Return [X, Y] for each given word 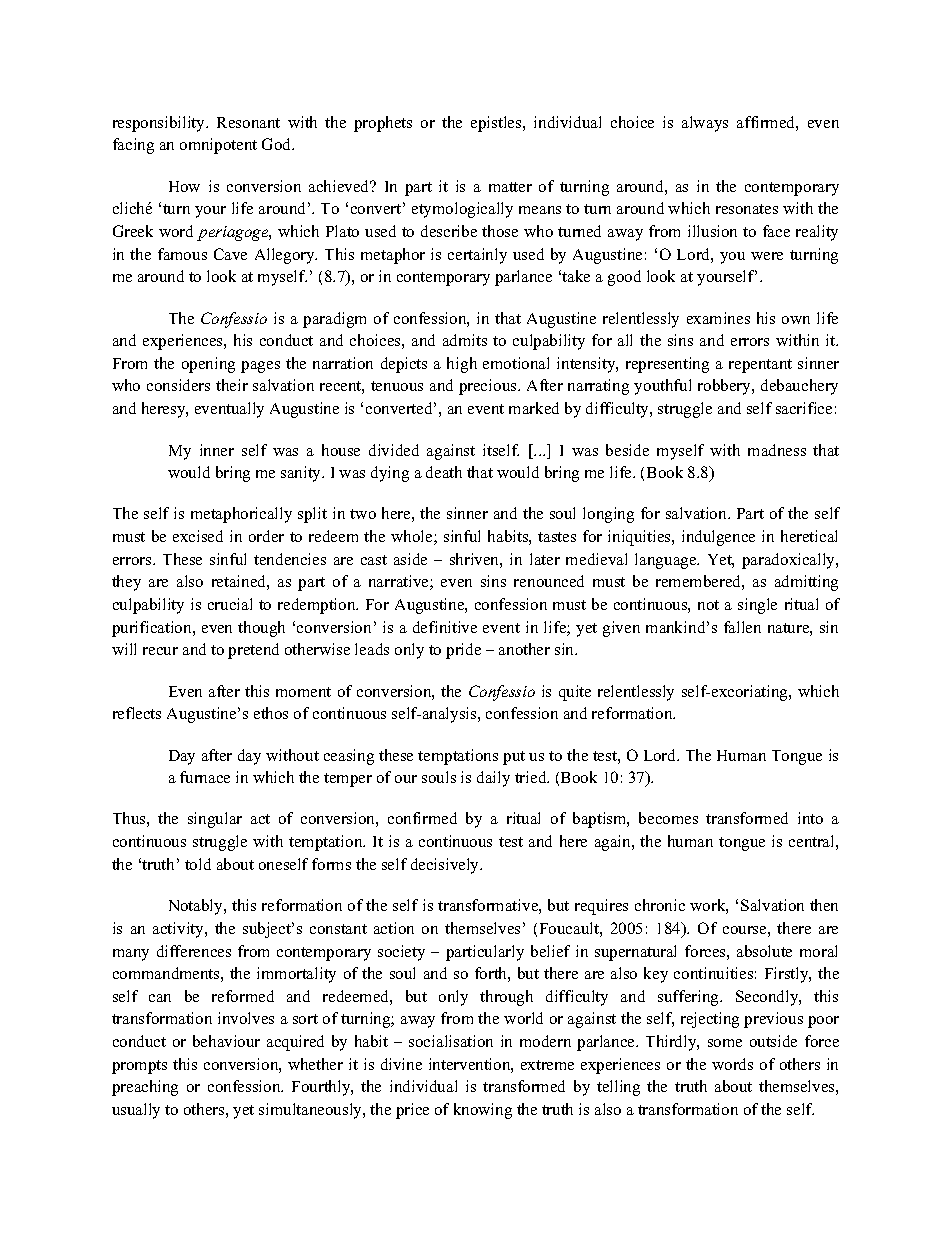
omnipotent [218, 146]
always [705, 124]
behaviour [226, 1041]
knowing [483, 1111]
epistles [497, 124]
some [725, 1043]
